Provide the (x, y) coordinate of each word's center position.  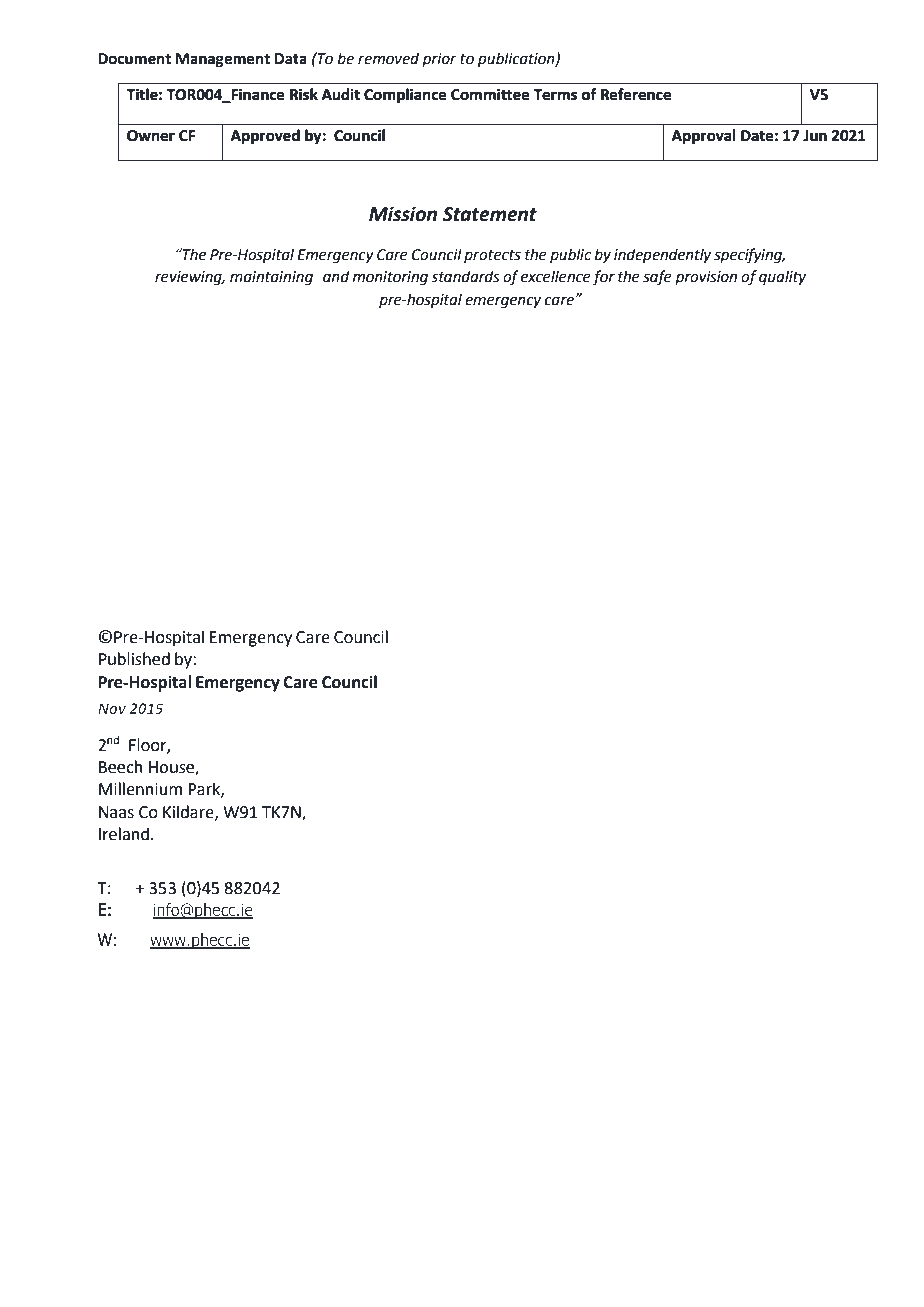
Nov (112, 708)
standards (465, 276)
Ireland (124, 834)
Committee (490, 95)
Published (134, 659)
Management (223, 60)
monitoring (390, 278)
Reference (636, 94)
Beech (121, 767)
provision (706, 278)
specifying (749, 256)
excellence (556, 276)
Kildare (189, 812)
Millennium (140, 789)
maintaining (271, 278)
